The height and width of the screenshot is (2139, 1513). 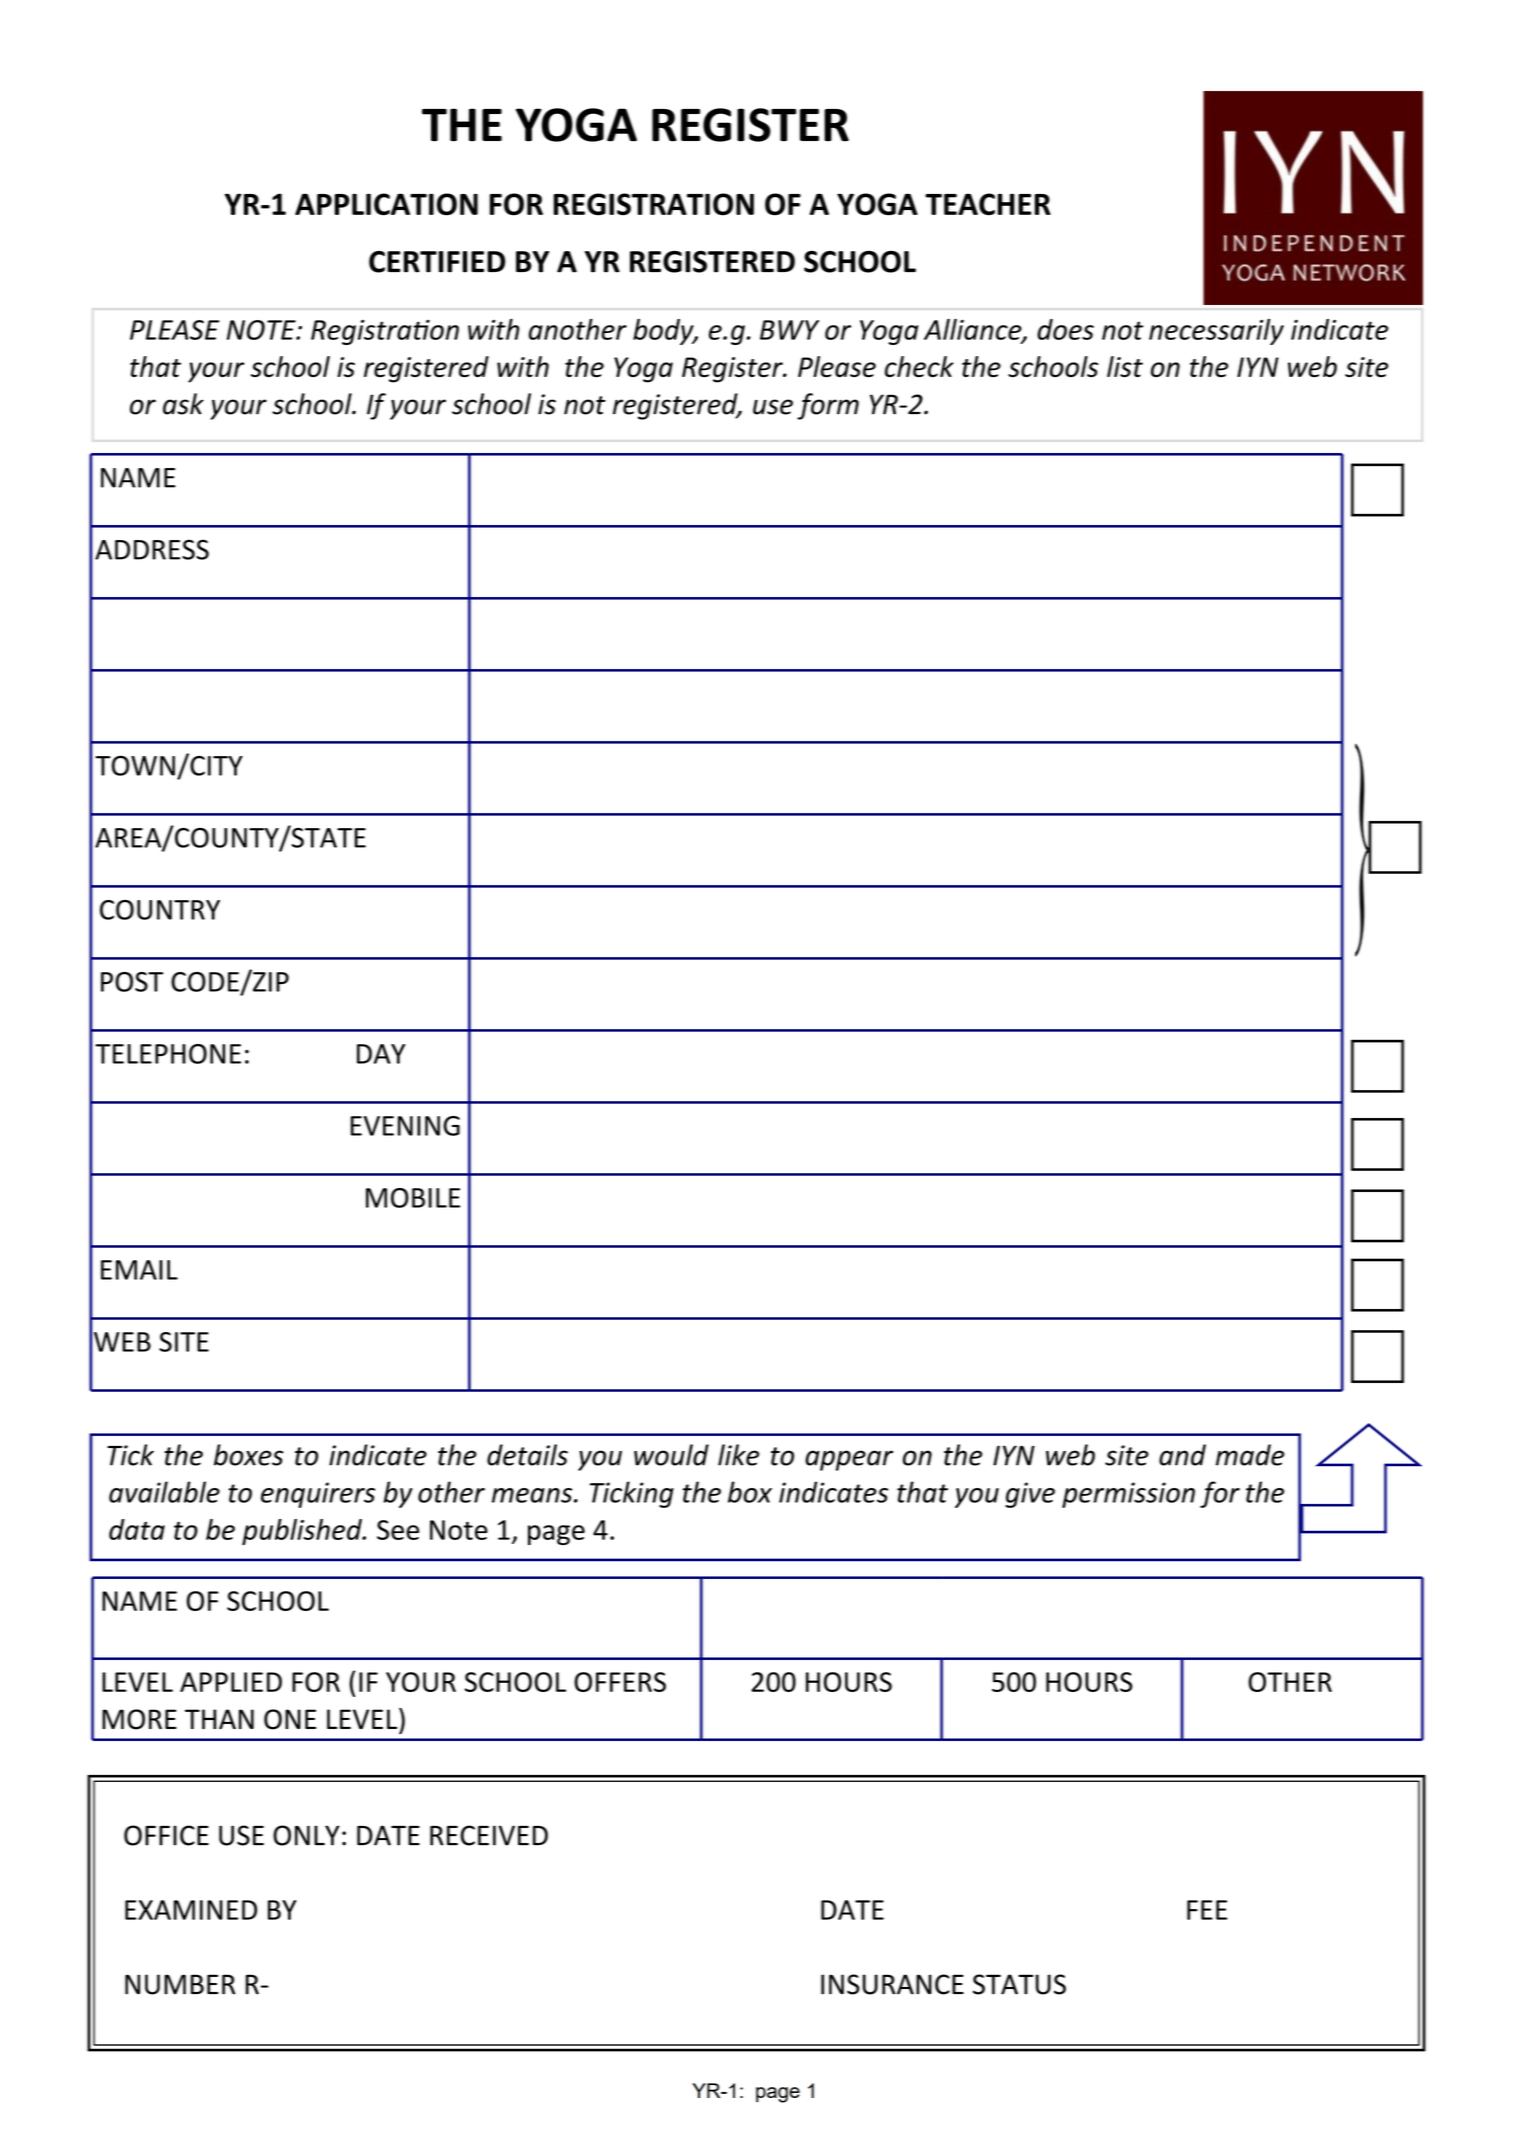 I want to click on would, so click(x=671, y=1455).
